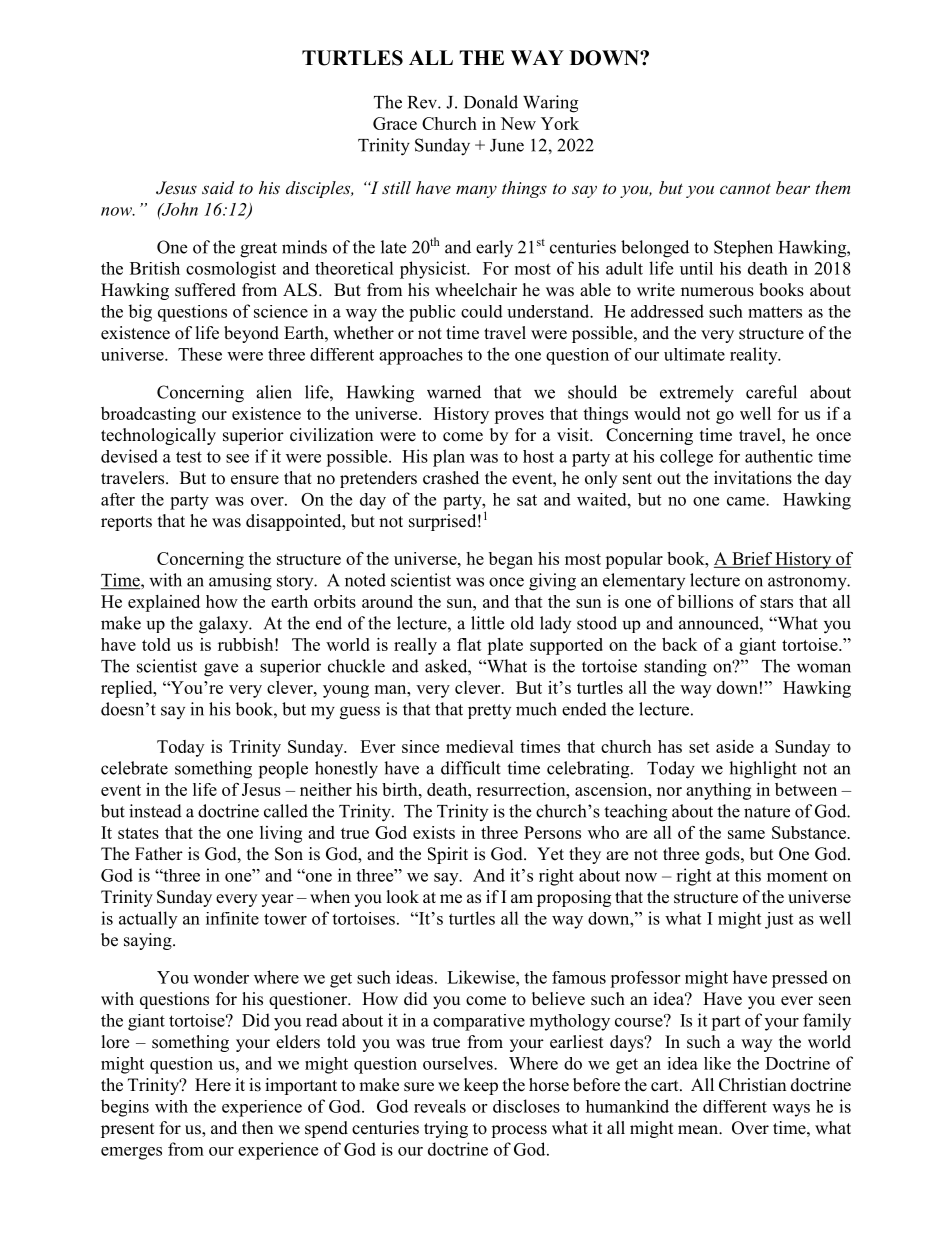  What do you see at coordinates (507, 145) in the screenshot?
I see `June` at bounding box center [507, 145].
